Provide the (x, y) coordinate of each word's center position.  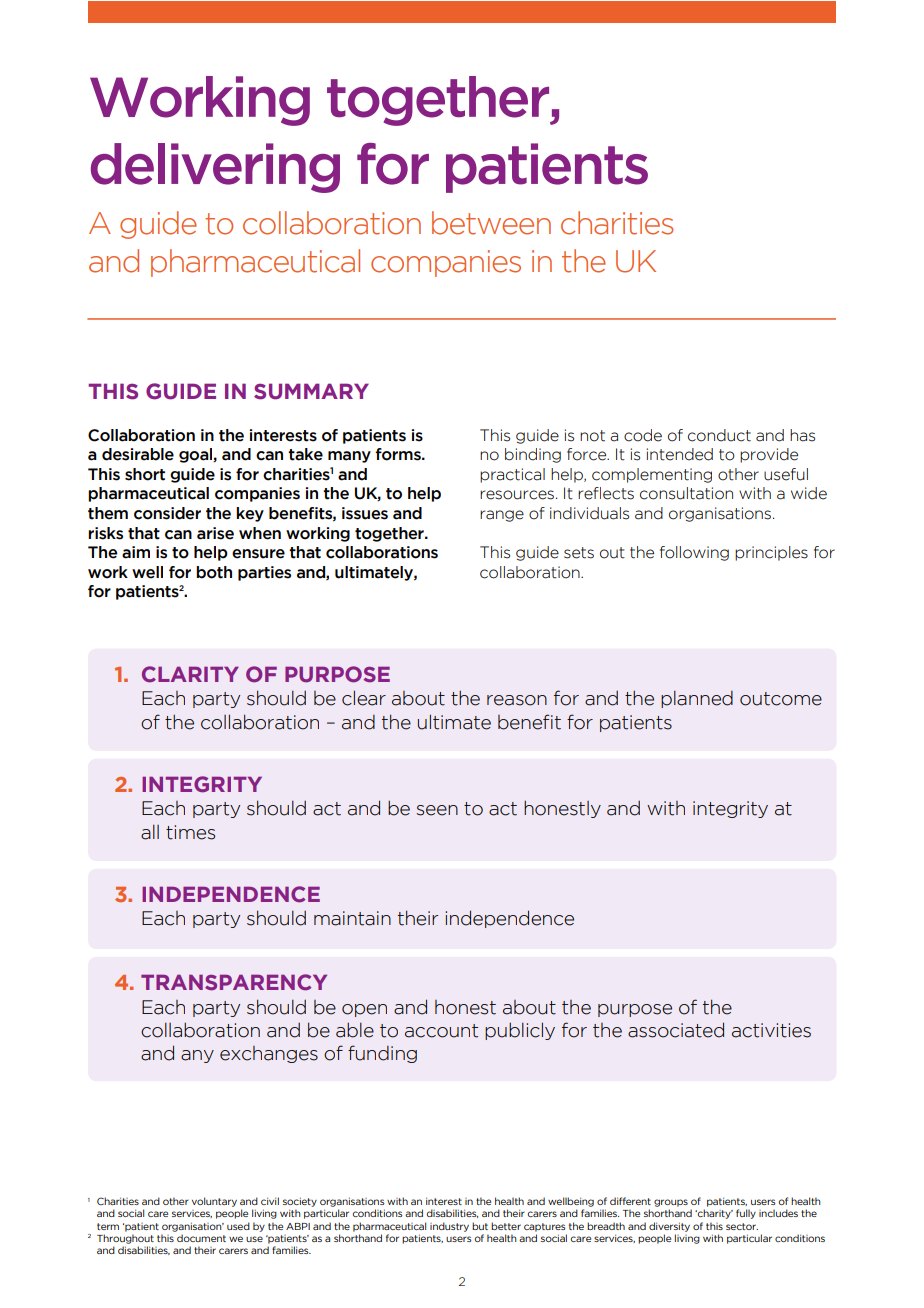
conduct (719, 435)
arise (215, 533)
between (491, 223)
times (190, 832)
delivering (215, 168)
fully (746, 1214)
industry (449, 1227)
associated (676, 1030)
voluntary (214, 1202)
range (502, 516)
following (694, 553)
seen (437, 810)
